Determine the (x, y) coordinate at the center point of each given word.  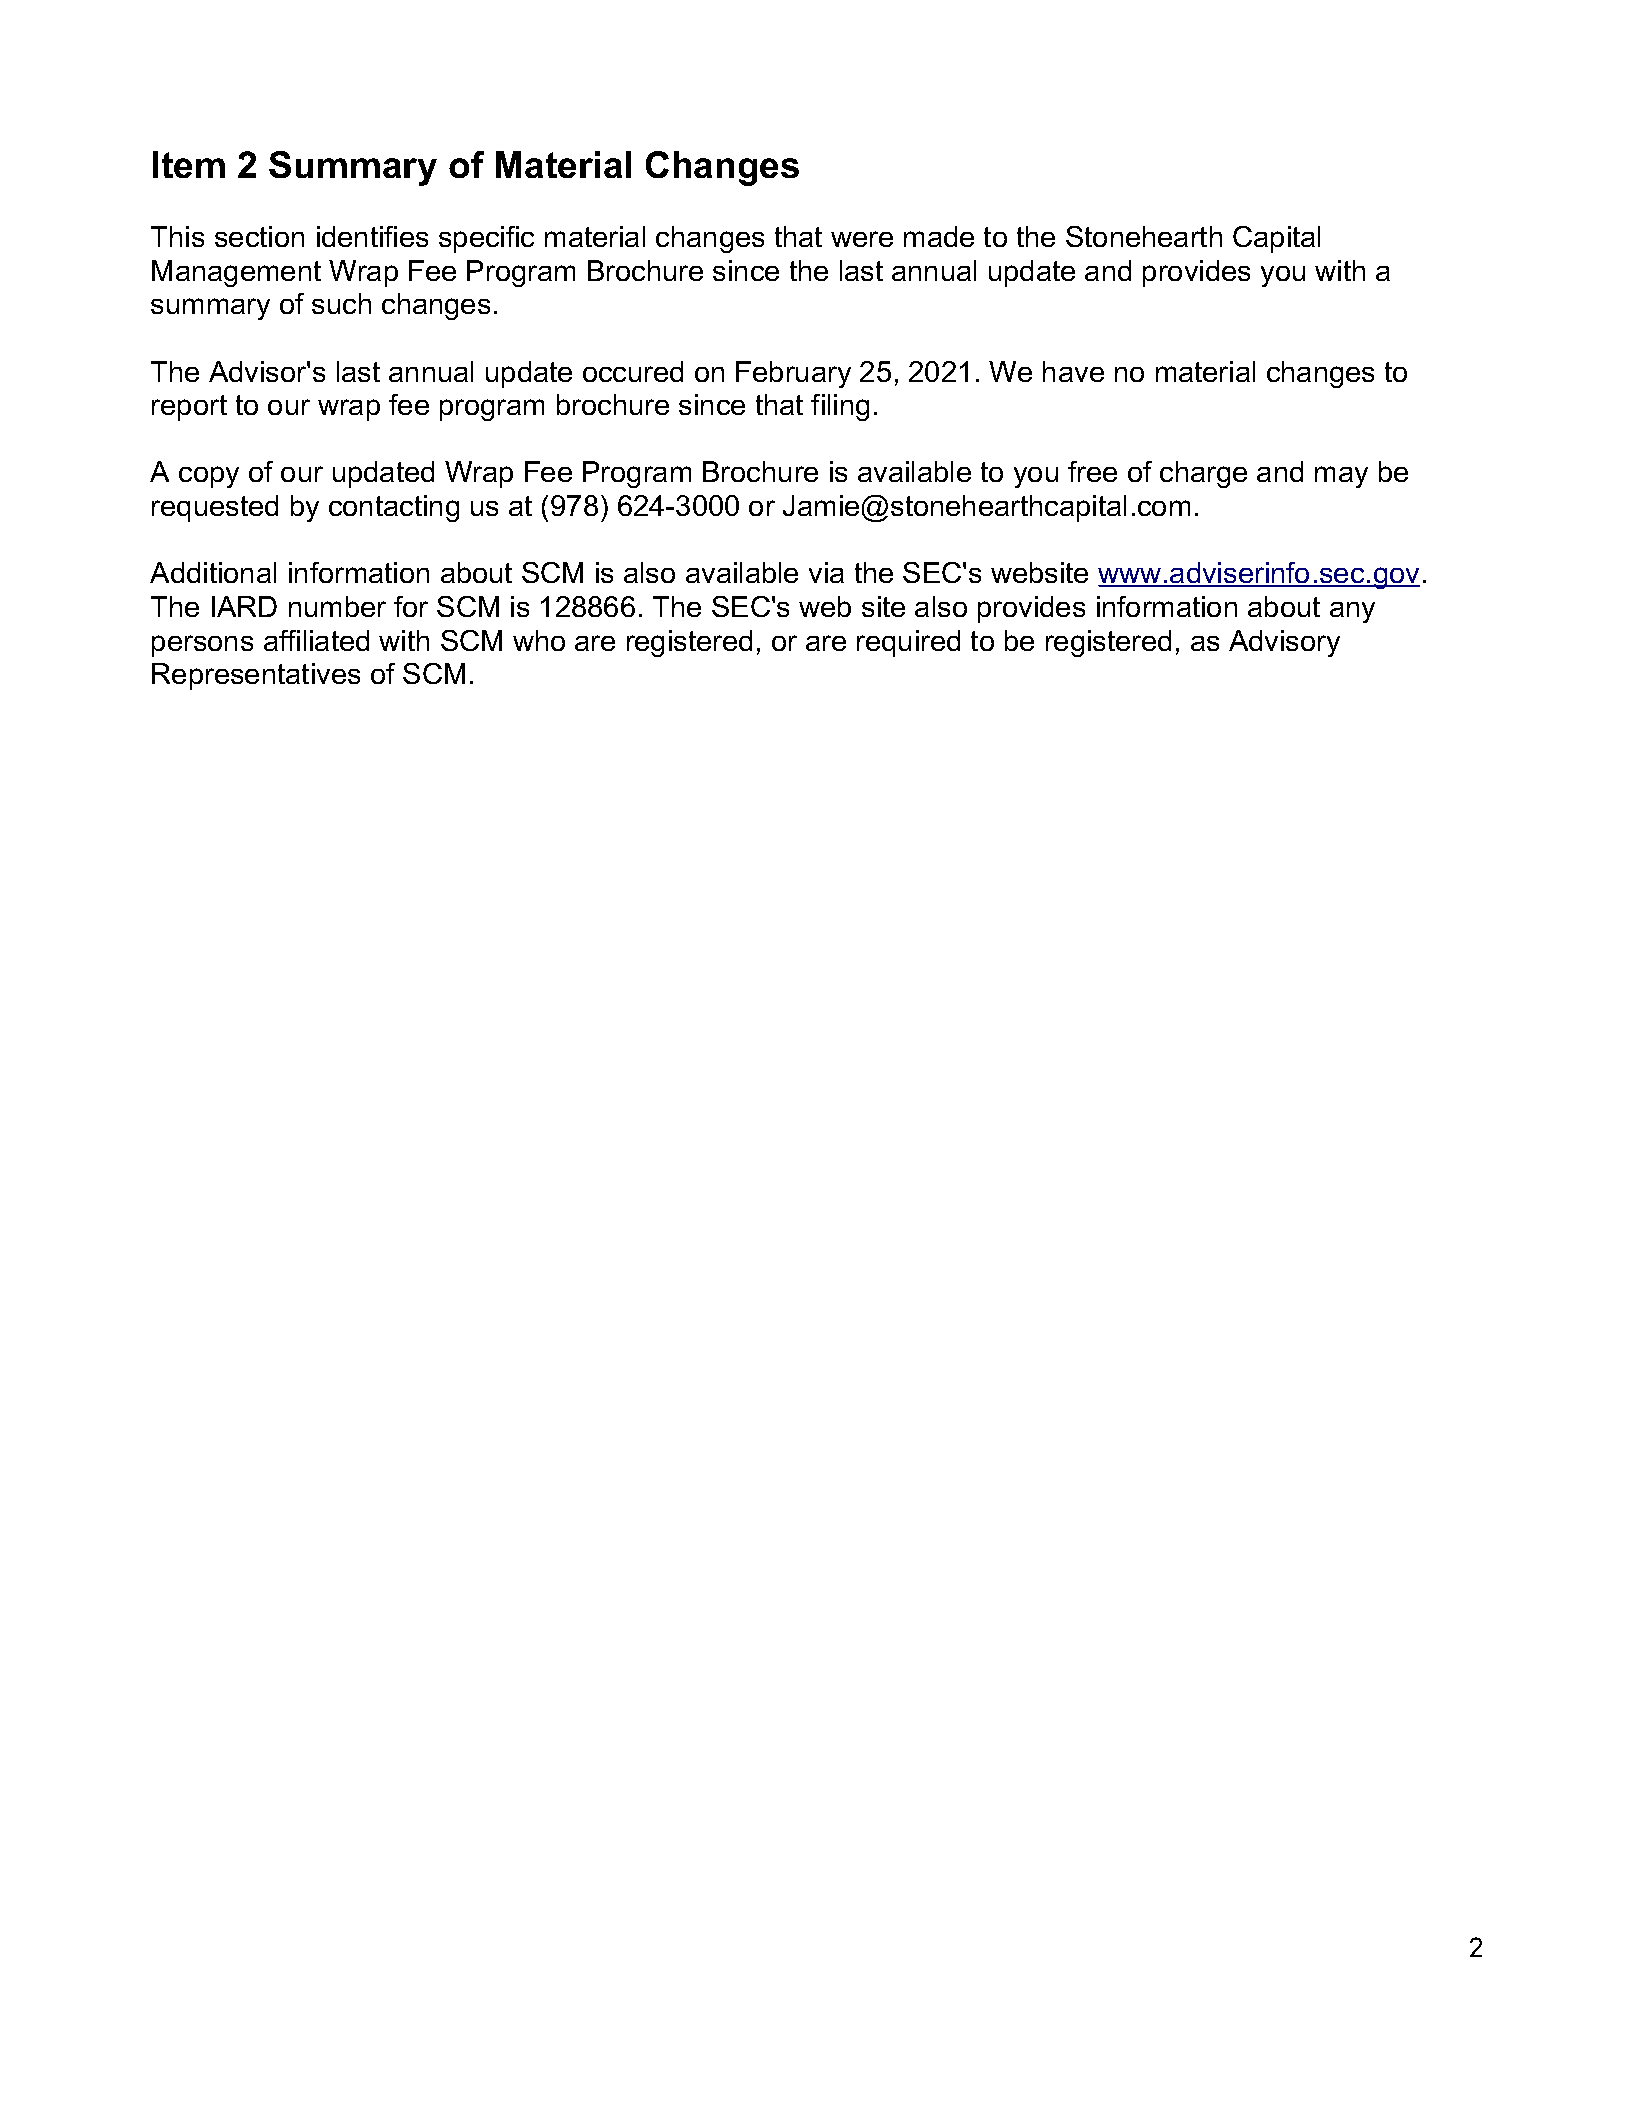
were (862, 239)
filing (840, 407)
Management (236, 273)
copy (209, 477)
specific (486, 239)
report (189, 408)
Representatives (256, 676)
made (939, 236)
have (1073, 371)
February (793, 374)
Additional (213, 572)
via (826, 572)
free (1092, 471)
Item (189, 164)
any (1352, 612)
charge (1203, 474)
